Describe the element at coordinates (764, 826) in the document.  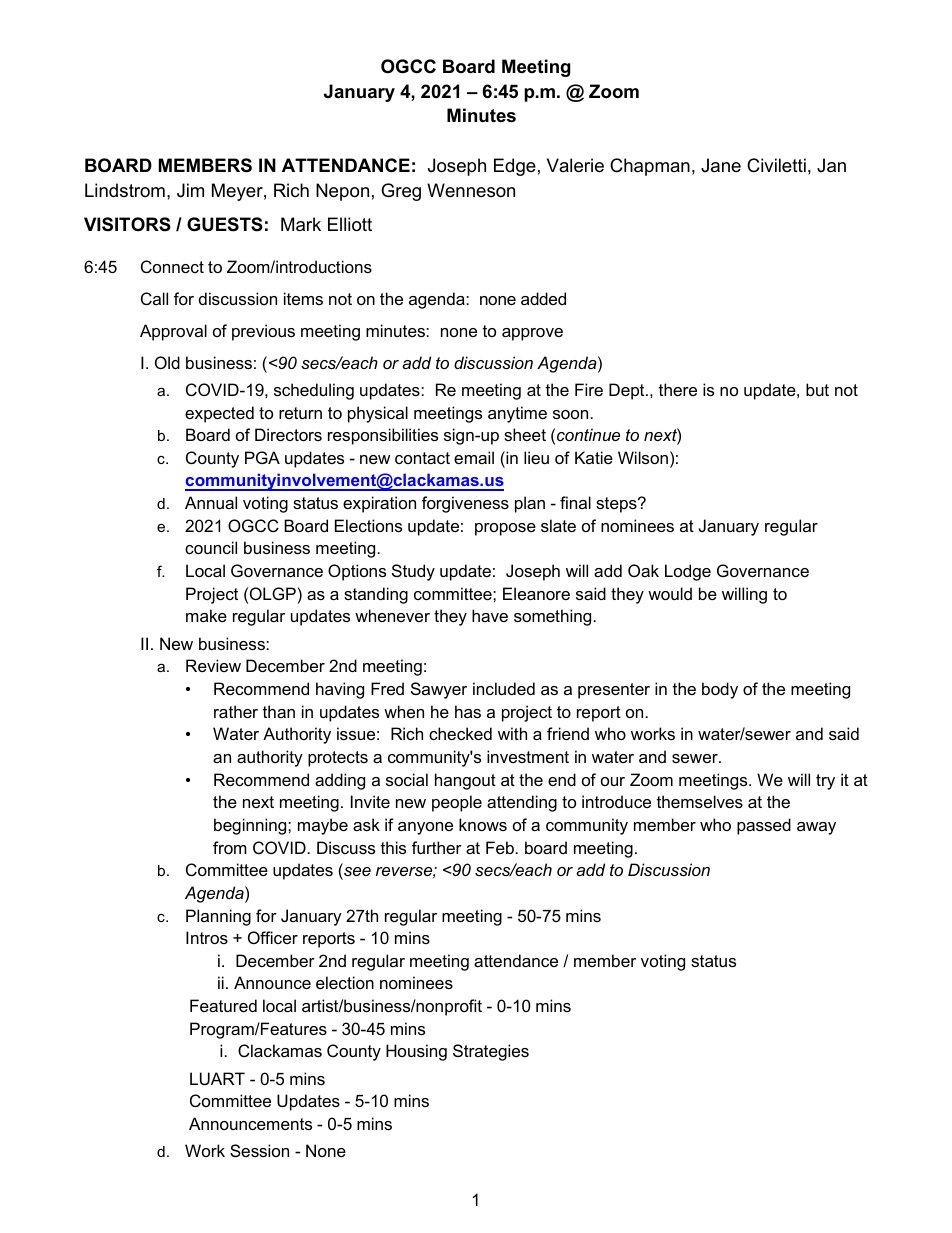
I see `passed` at that location.
